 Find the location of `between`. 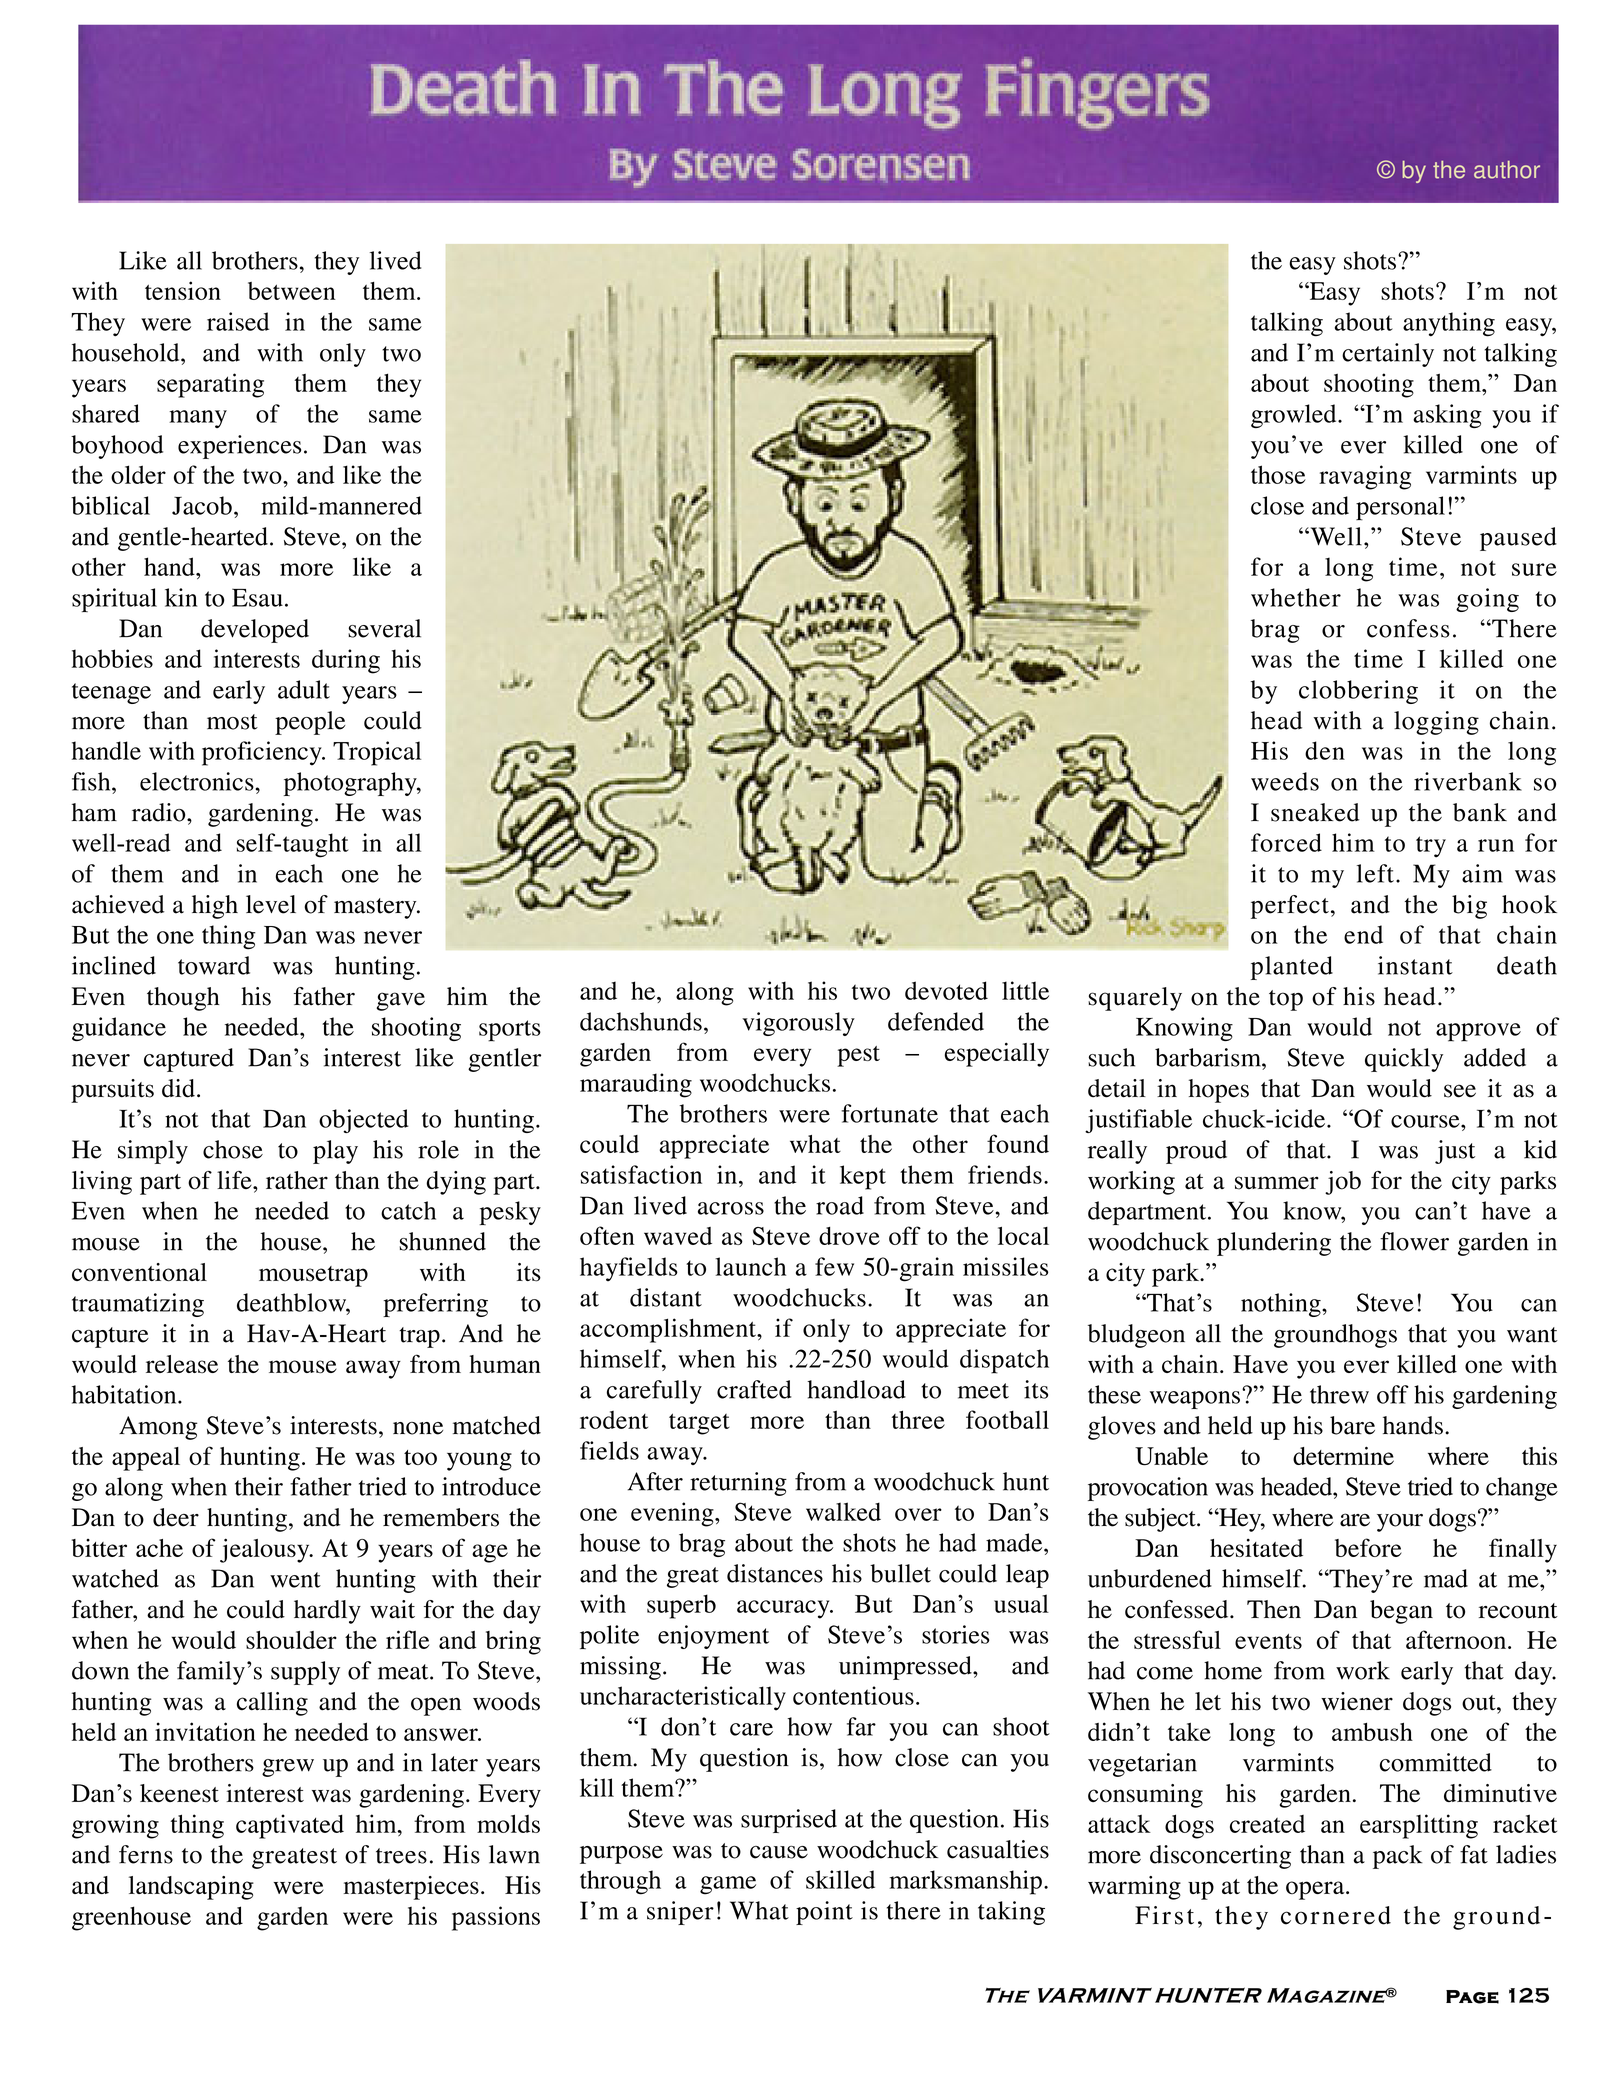

between is located at coordinates (292, 291).
